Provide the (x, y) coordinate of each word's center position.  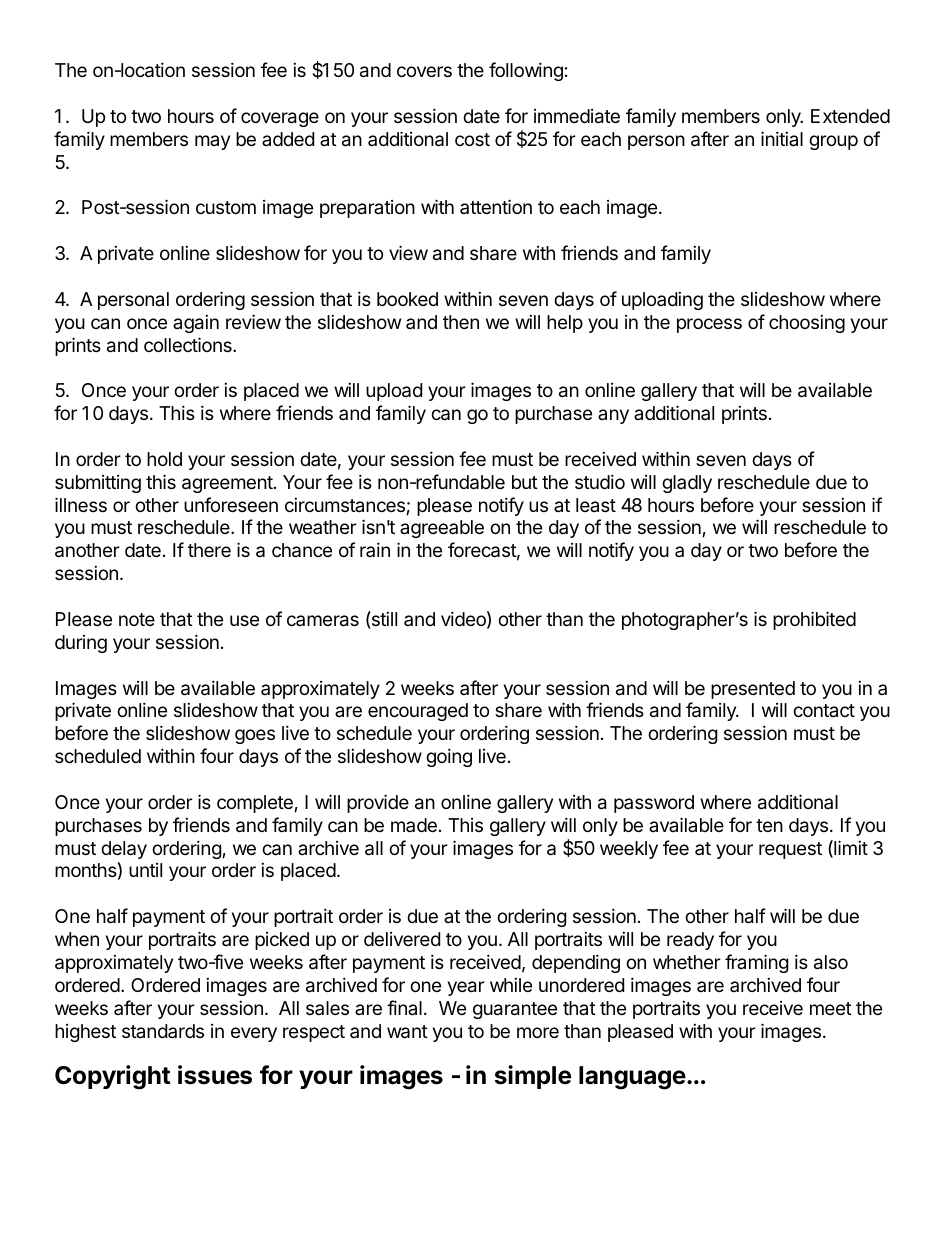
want (407, 1032)
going (449, 757)
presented (753, 690)
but (525, 482)
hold (164, 459)
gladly (687, 484)
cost (472, 139)
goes (255, 736)
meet (831, 1008)
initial (782, 138)
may (212, 142)
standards (163, 1031)
